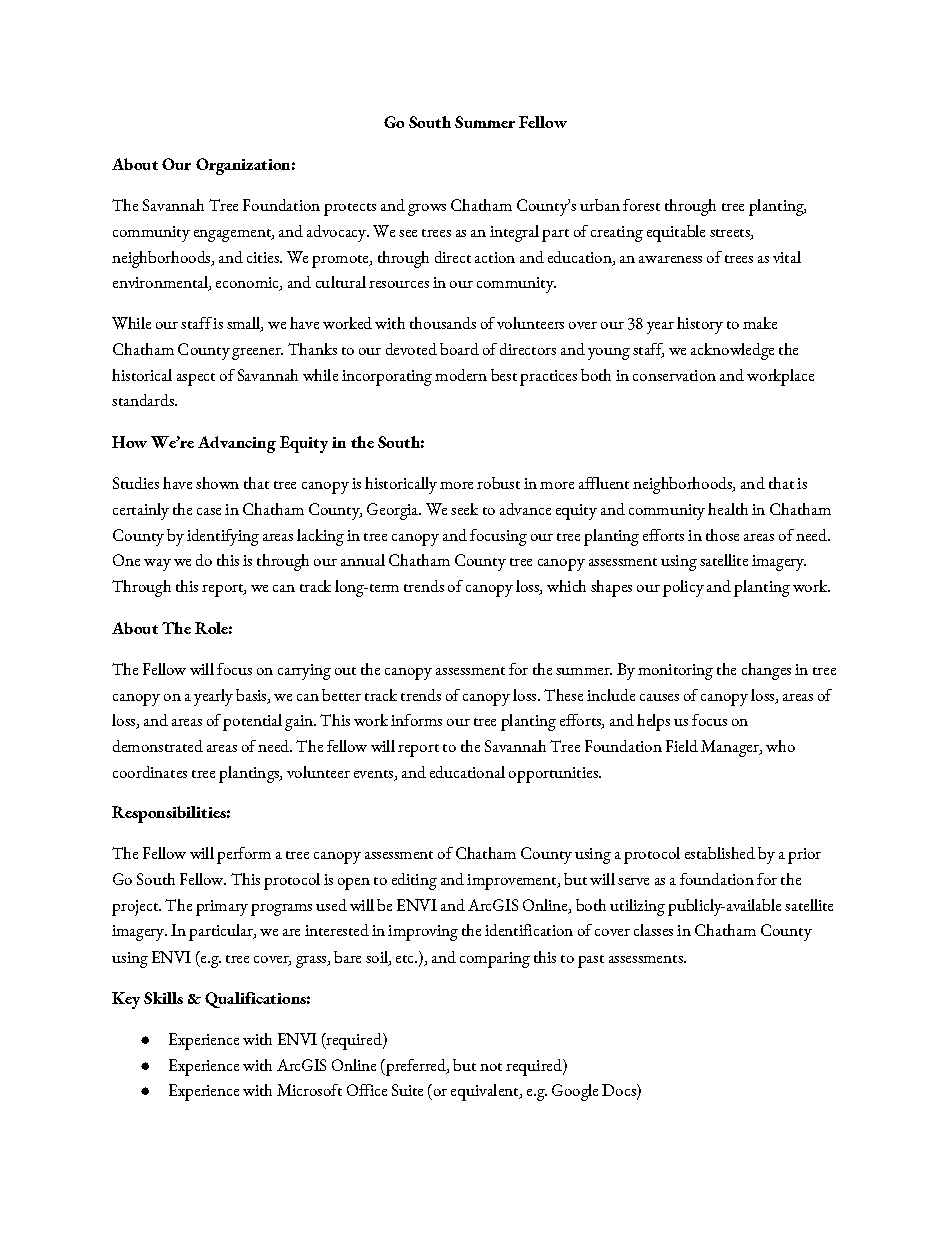  I want to click on opportunities, so click(554, 775).
